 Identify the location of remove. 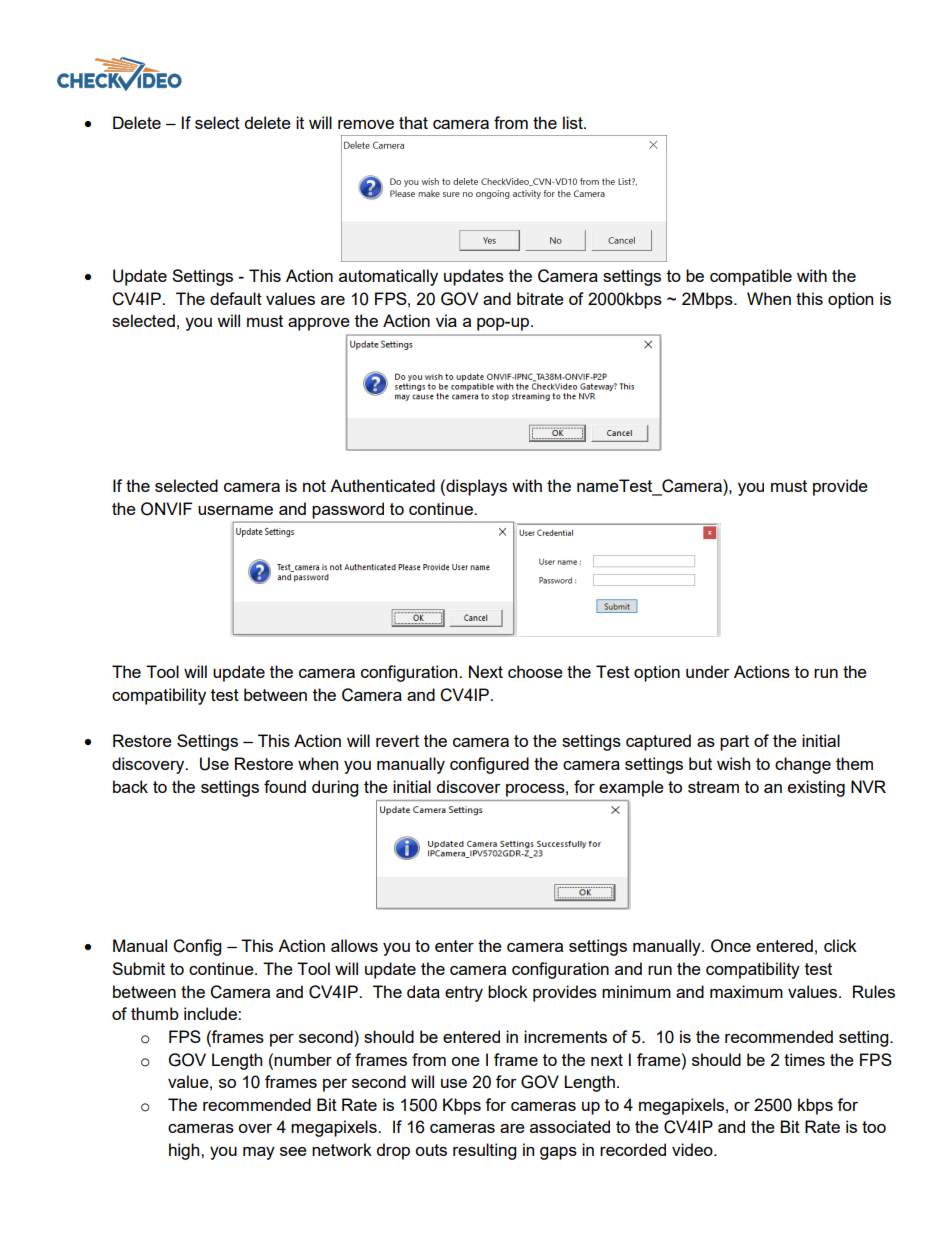
(366, 124).
